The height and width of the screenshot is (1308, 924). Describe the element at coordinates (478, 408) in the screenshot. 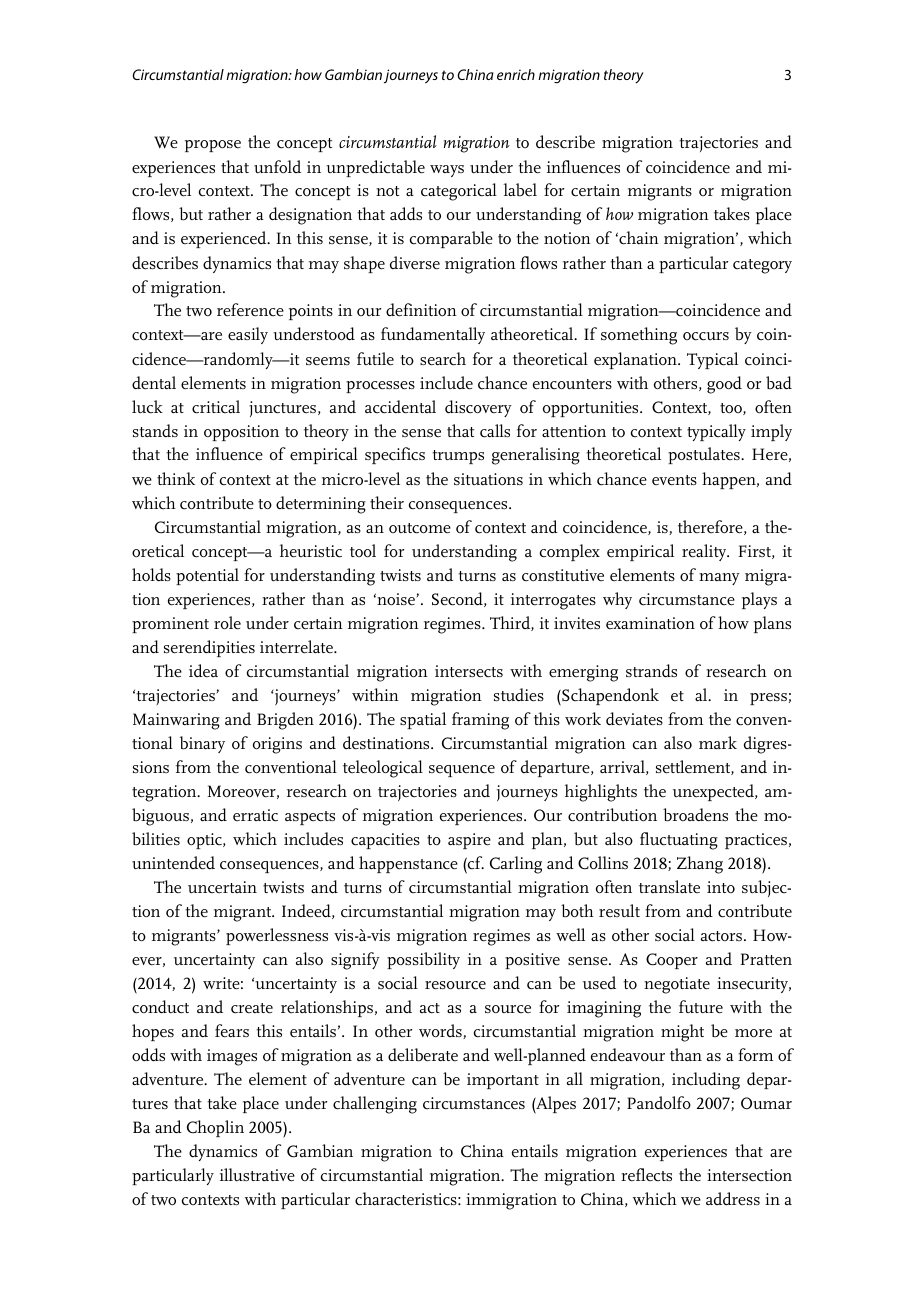

I see `discovery` at that location.
